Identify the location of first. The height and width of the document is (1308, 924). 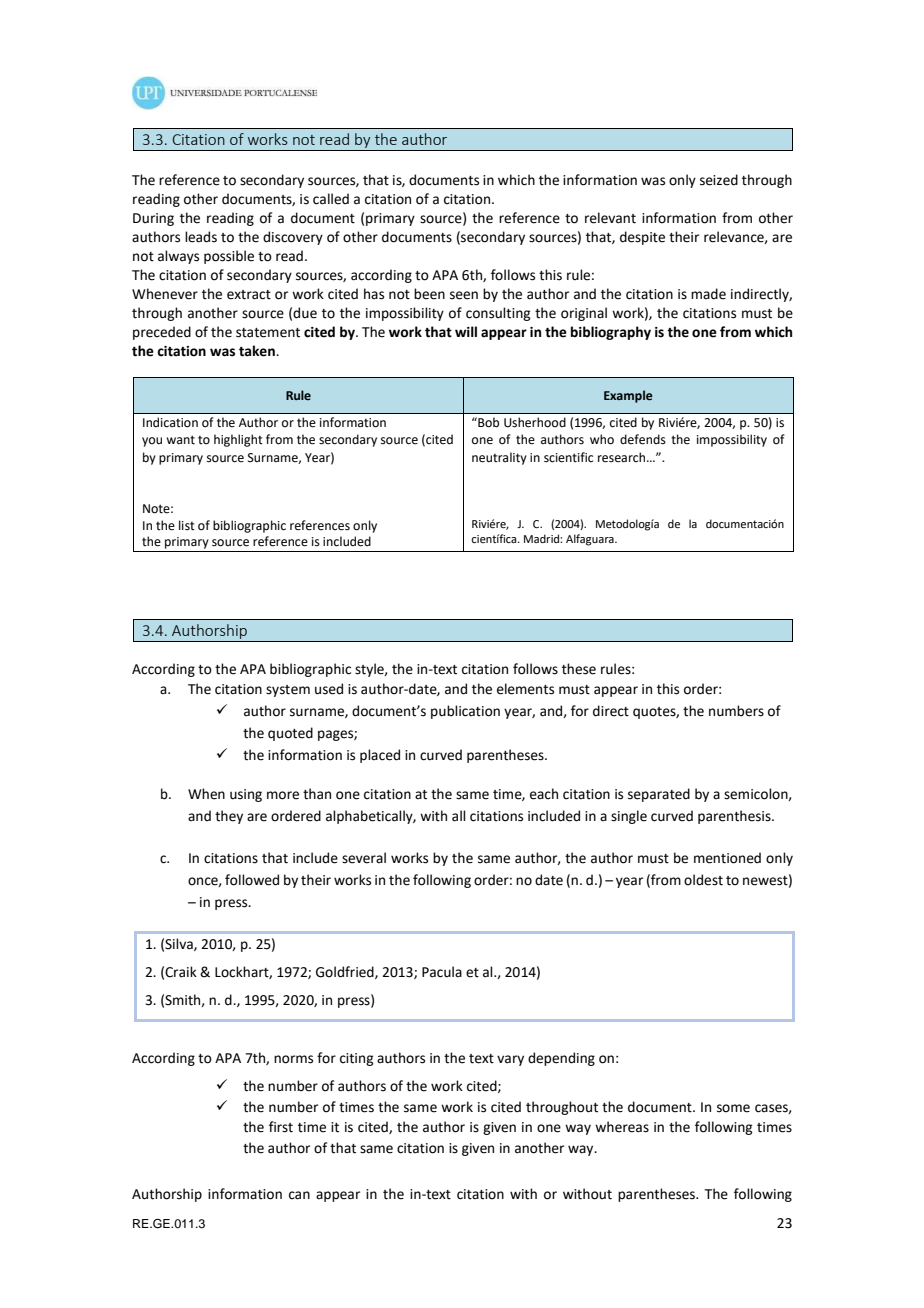
(281, 1127).
